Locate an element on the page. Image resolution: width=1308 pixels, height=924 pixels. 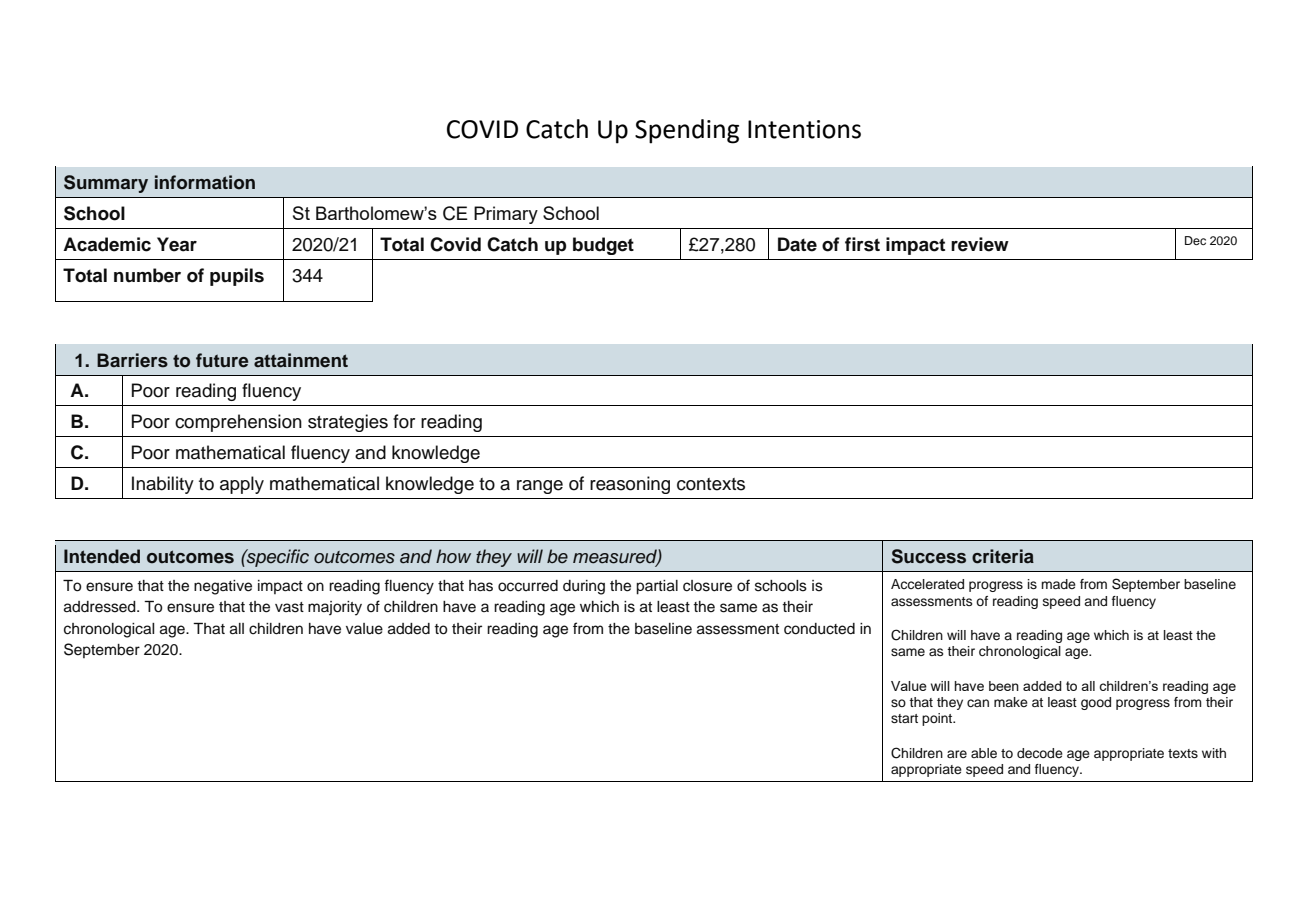
information is located at coordinates (205, 182).
